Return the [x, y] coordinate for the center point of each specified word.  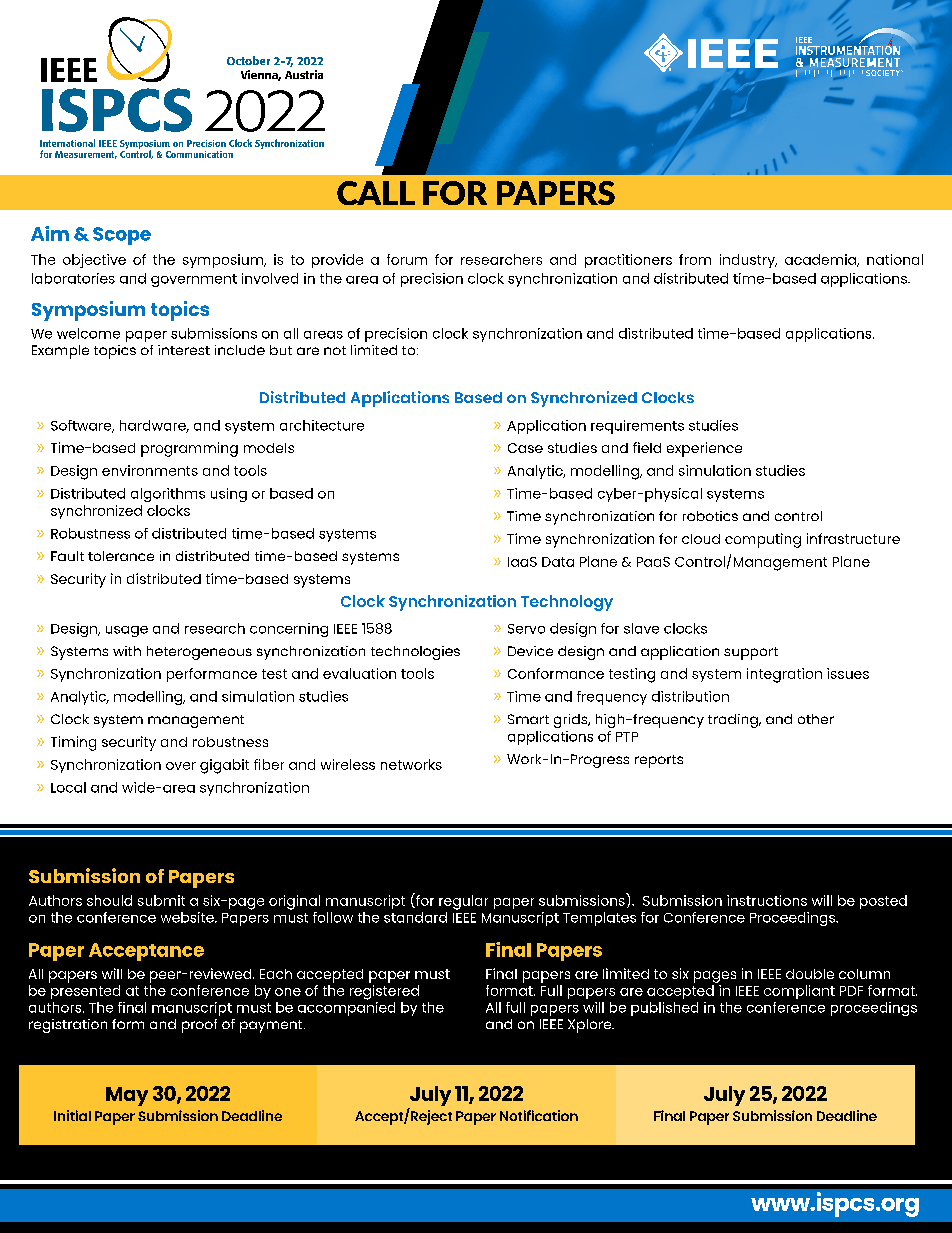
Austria [304, 74]
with [127, 651]
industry [748, 261]
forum [407, 259]
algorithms [168, 495]
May [127, 1096]
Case [525, 448]
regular [463, 902]
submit [161, 900]
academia [821, 260]
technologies [415, 653]
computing [763, 540]
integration [784, 675]
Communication [199, 154]
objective [94, 261]
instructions [767, 900]
